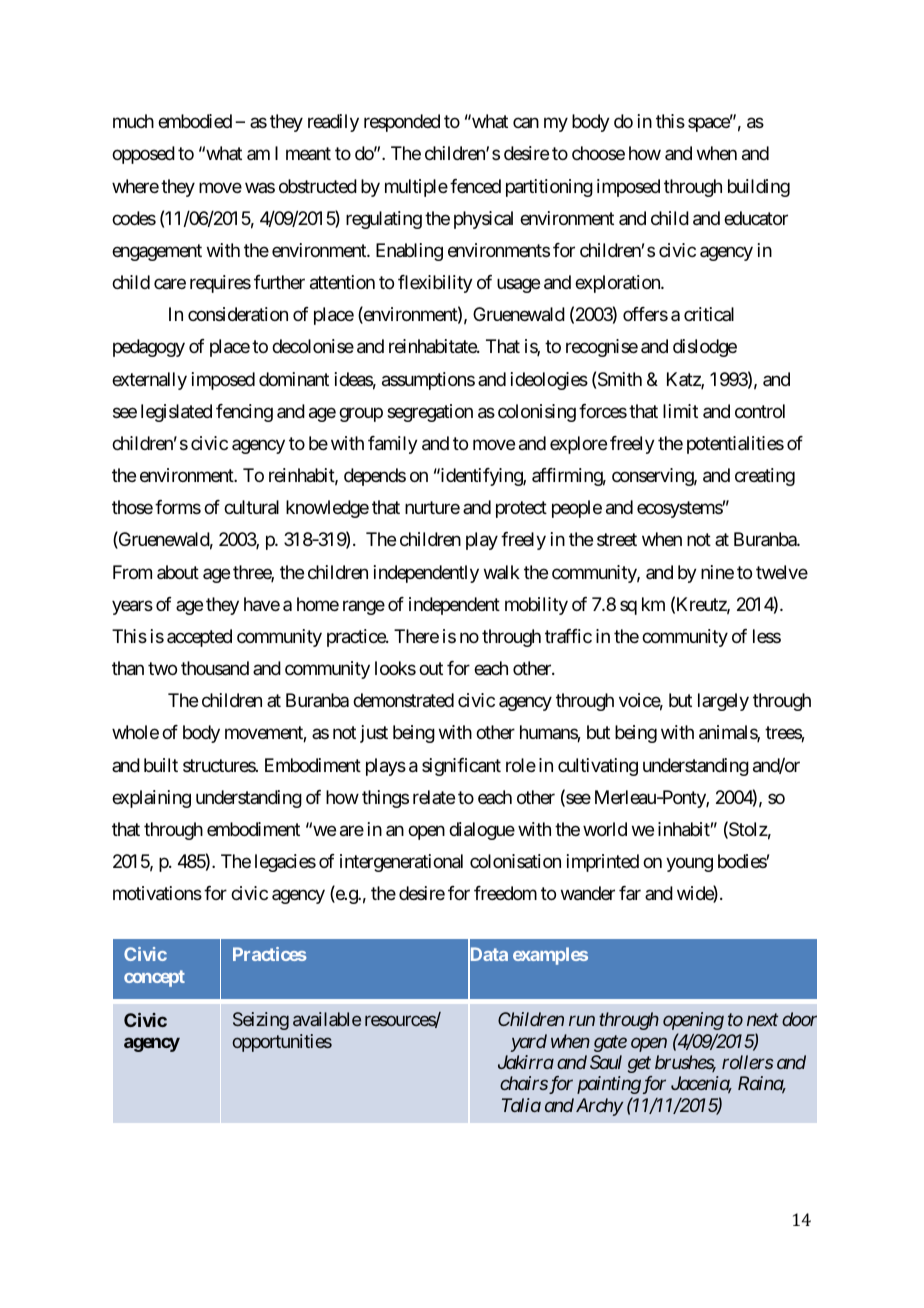 The image size is (924, 1308). I want to click on yard, so click(529, 1043).
